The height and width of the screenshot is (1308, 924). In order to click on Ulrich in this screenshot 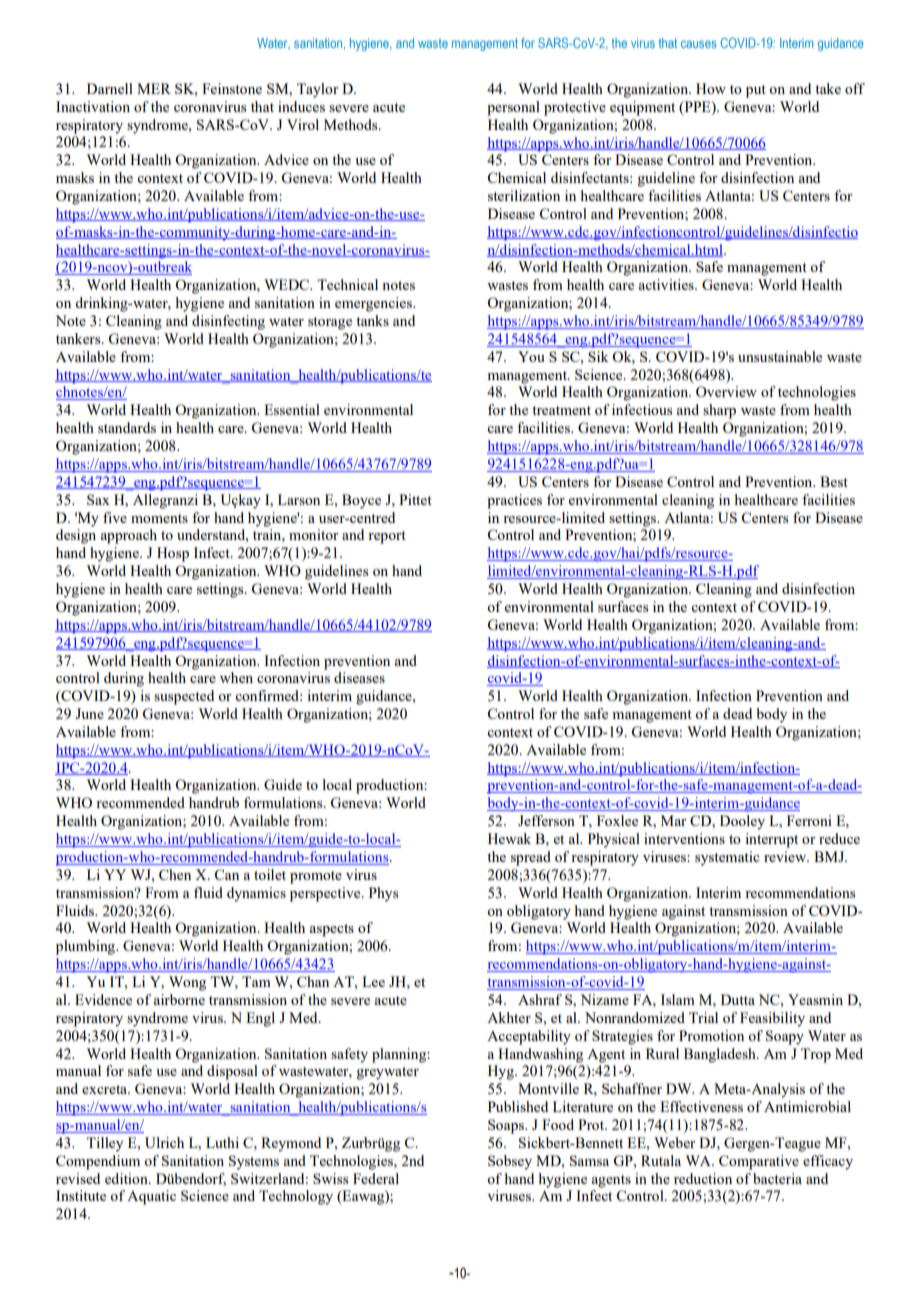, I will do `click(164, 1142)`.
